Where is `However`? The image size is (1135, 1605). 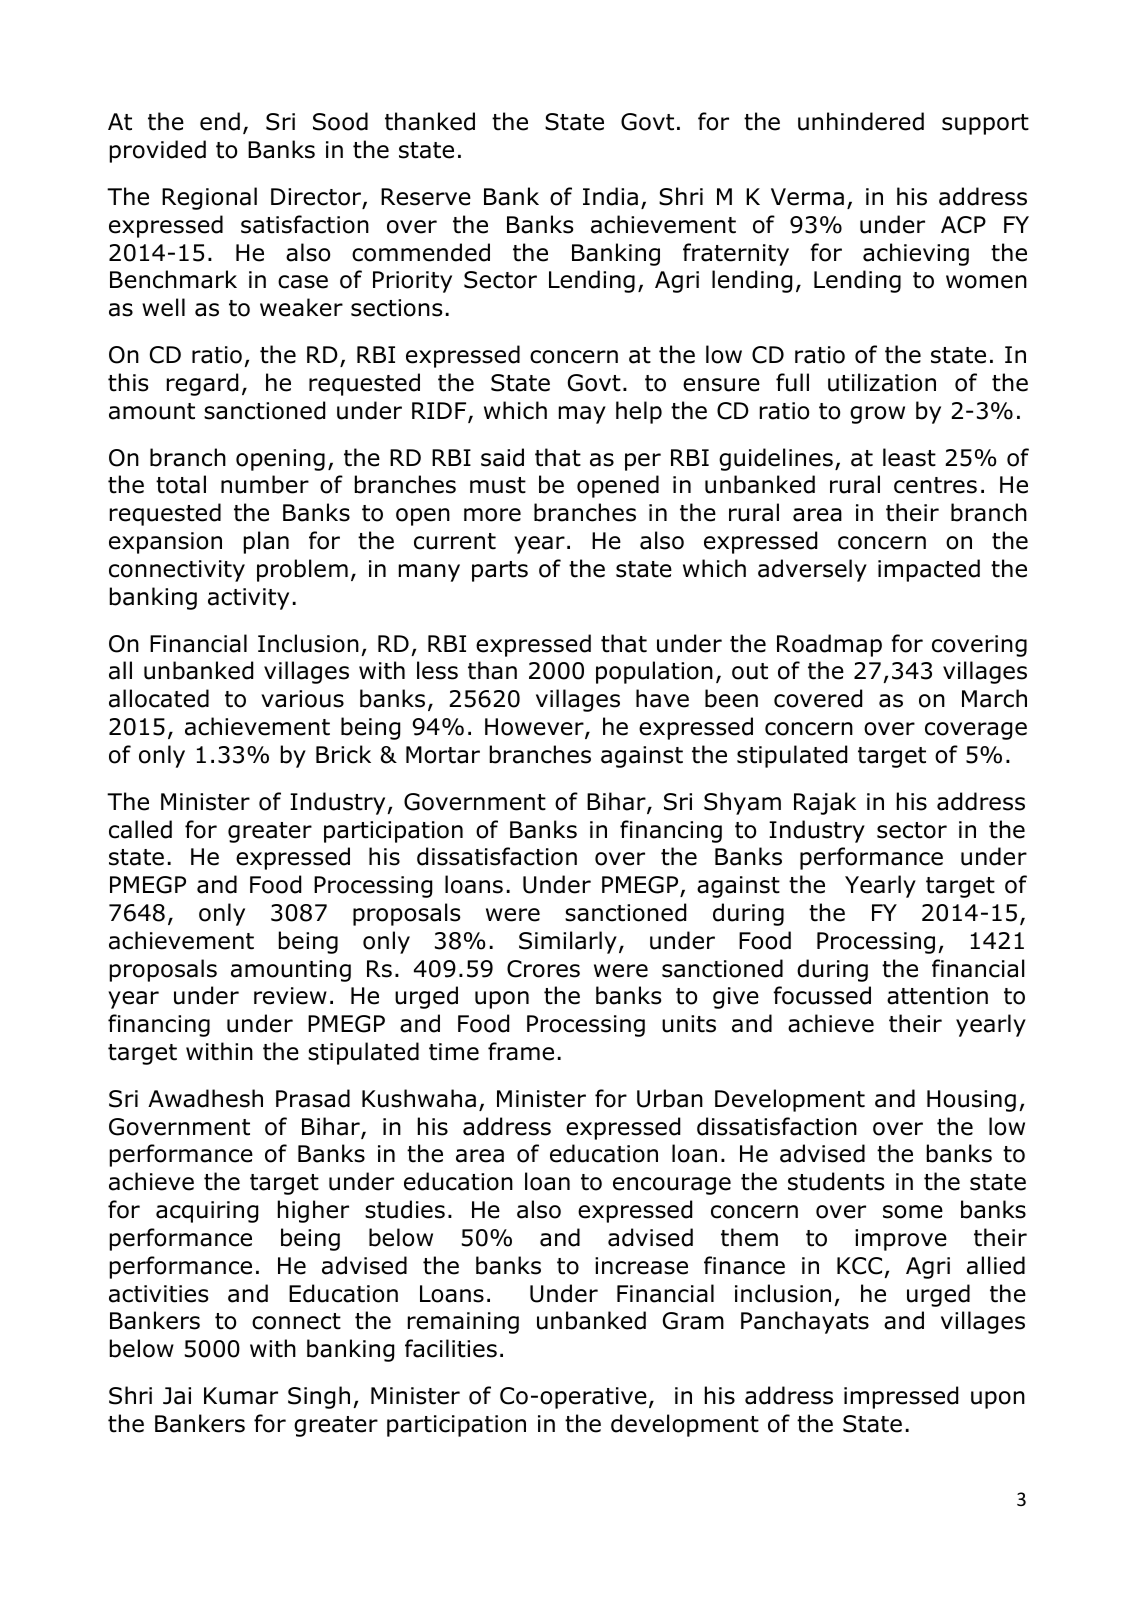
However is located at coordinates (535, 728).
